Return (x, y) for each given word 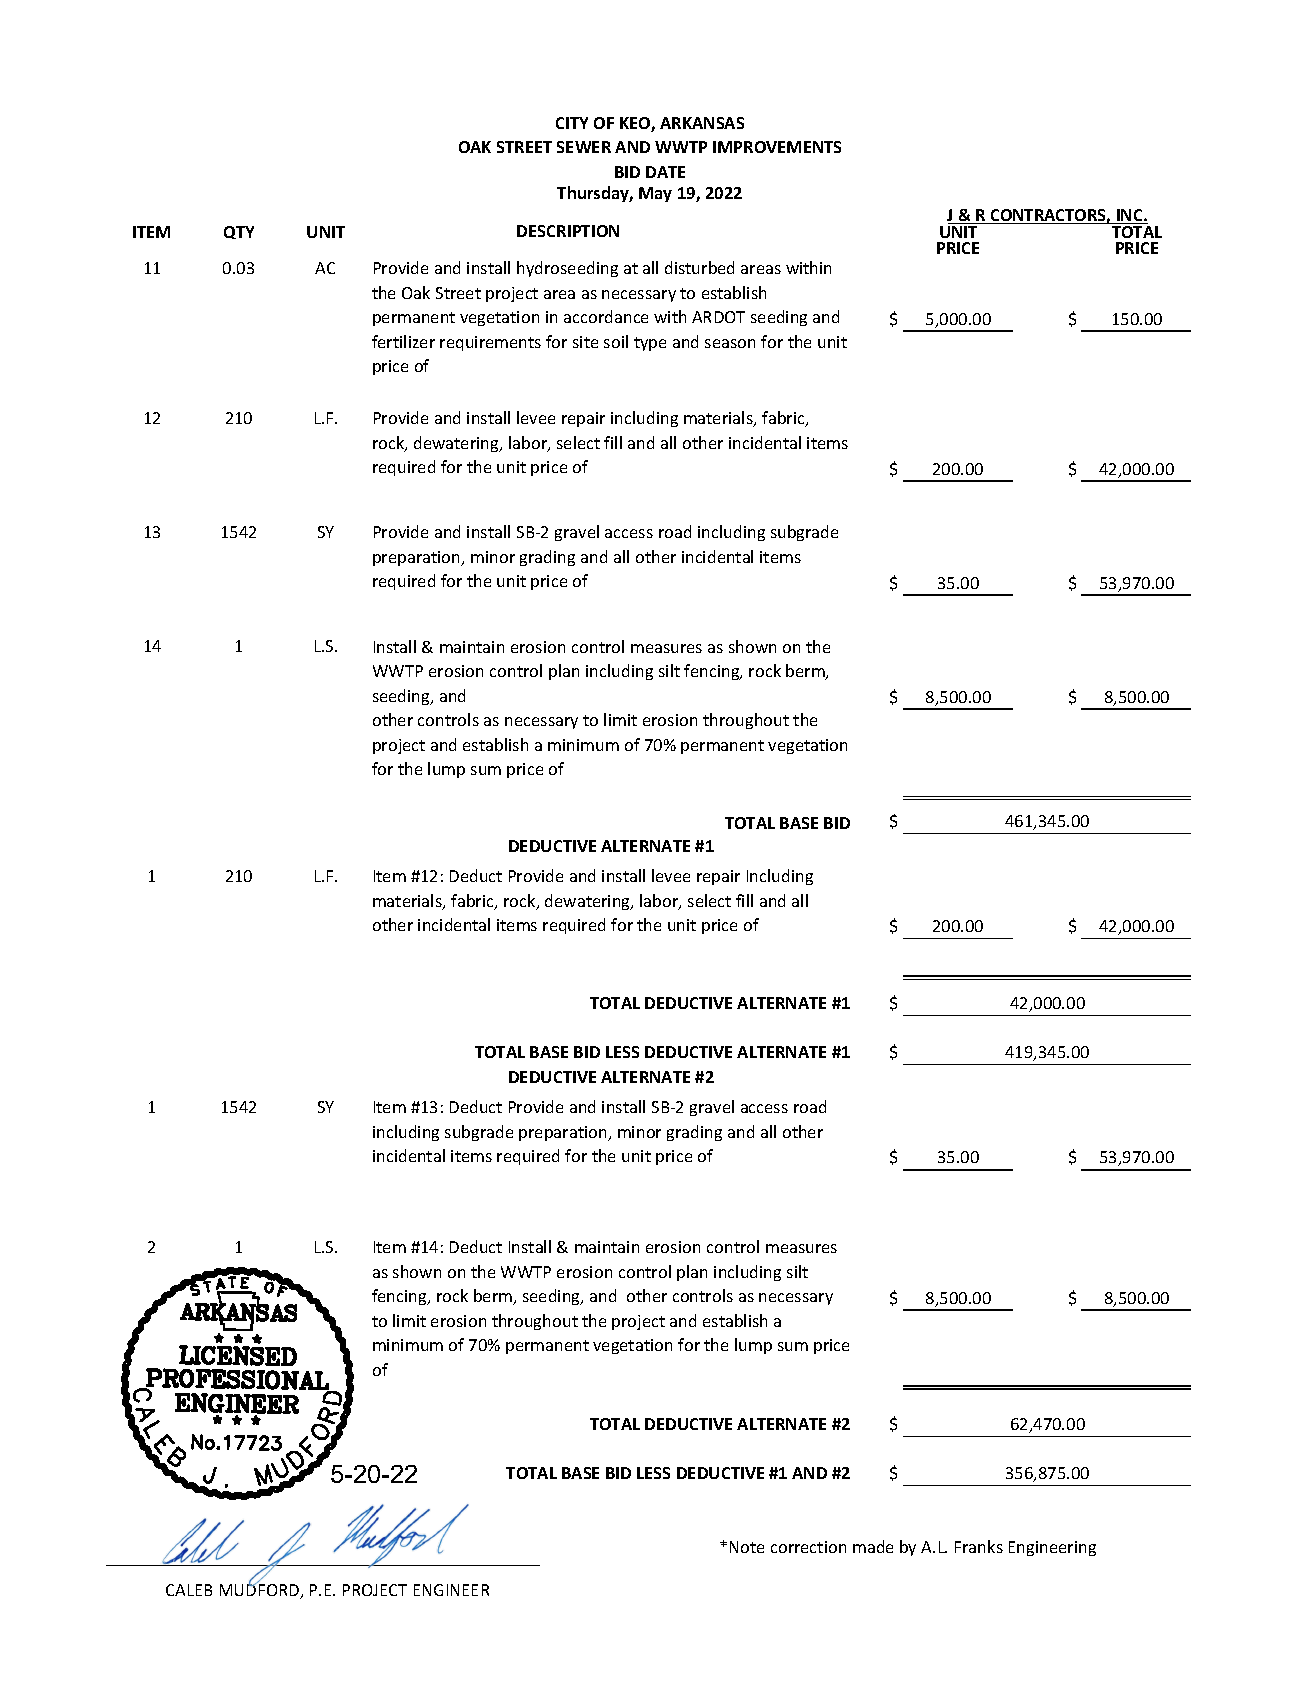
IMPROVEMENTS (777, 147)
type (650, 344)
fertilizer (403, 341)
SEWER (584, 147)
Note (747, 1547)
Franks (979, 1546)
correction (808, 1547)
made (873, 1546)
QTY (239, 232)
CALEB (189, 1590)
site (585, 342)
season (730, 343)
